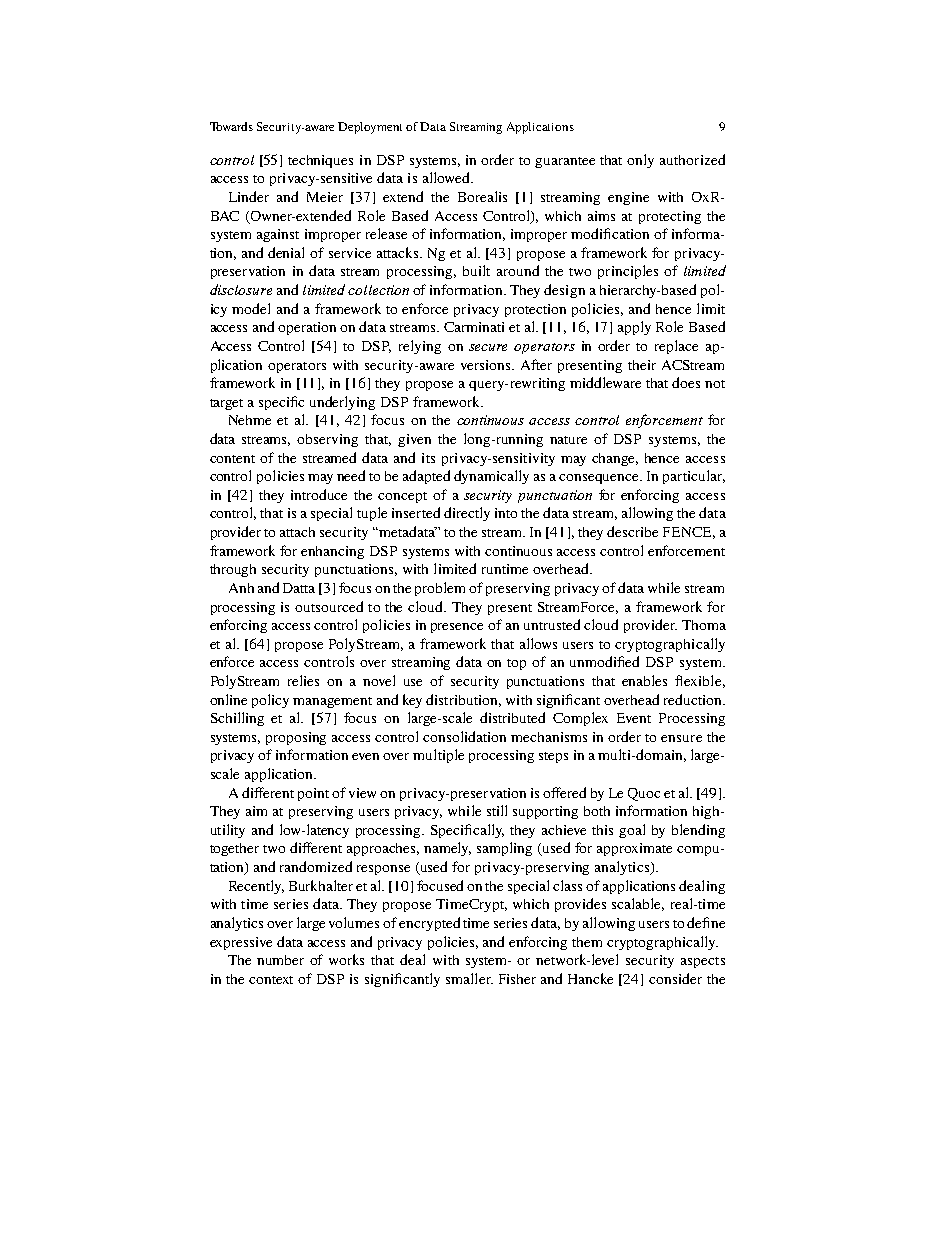 This screenshot has width=952, height=1233. Describe the element at coordinates (467, 514) in the screenshot. I see `directly` at that location.
